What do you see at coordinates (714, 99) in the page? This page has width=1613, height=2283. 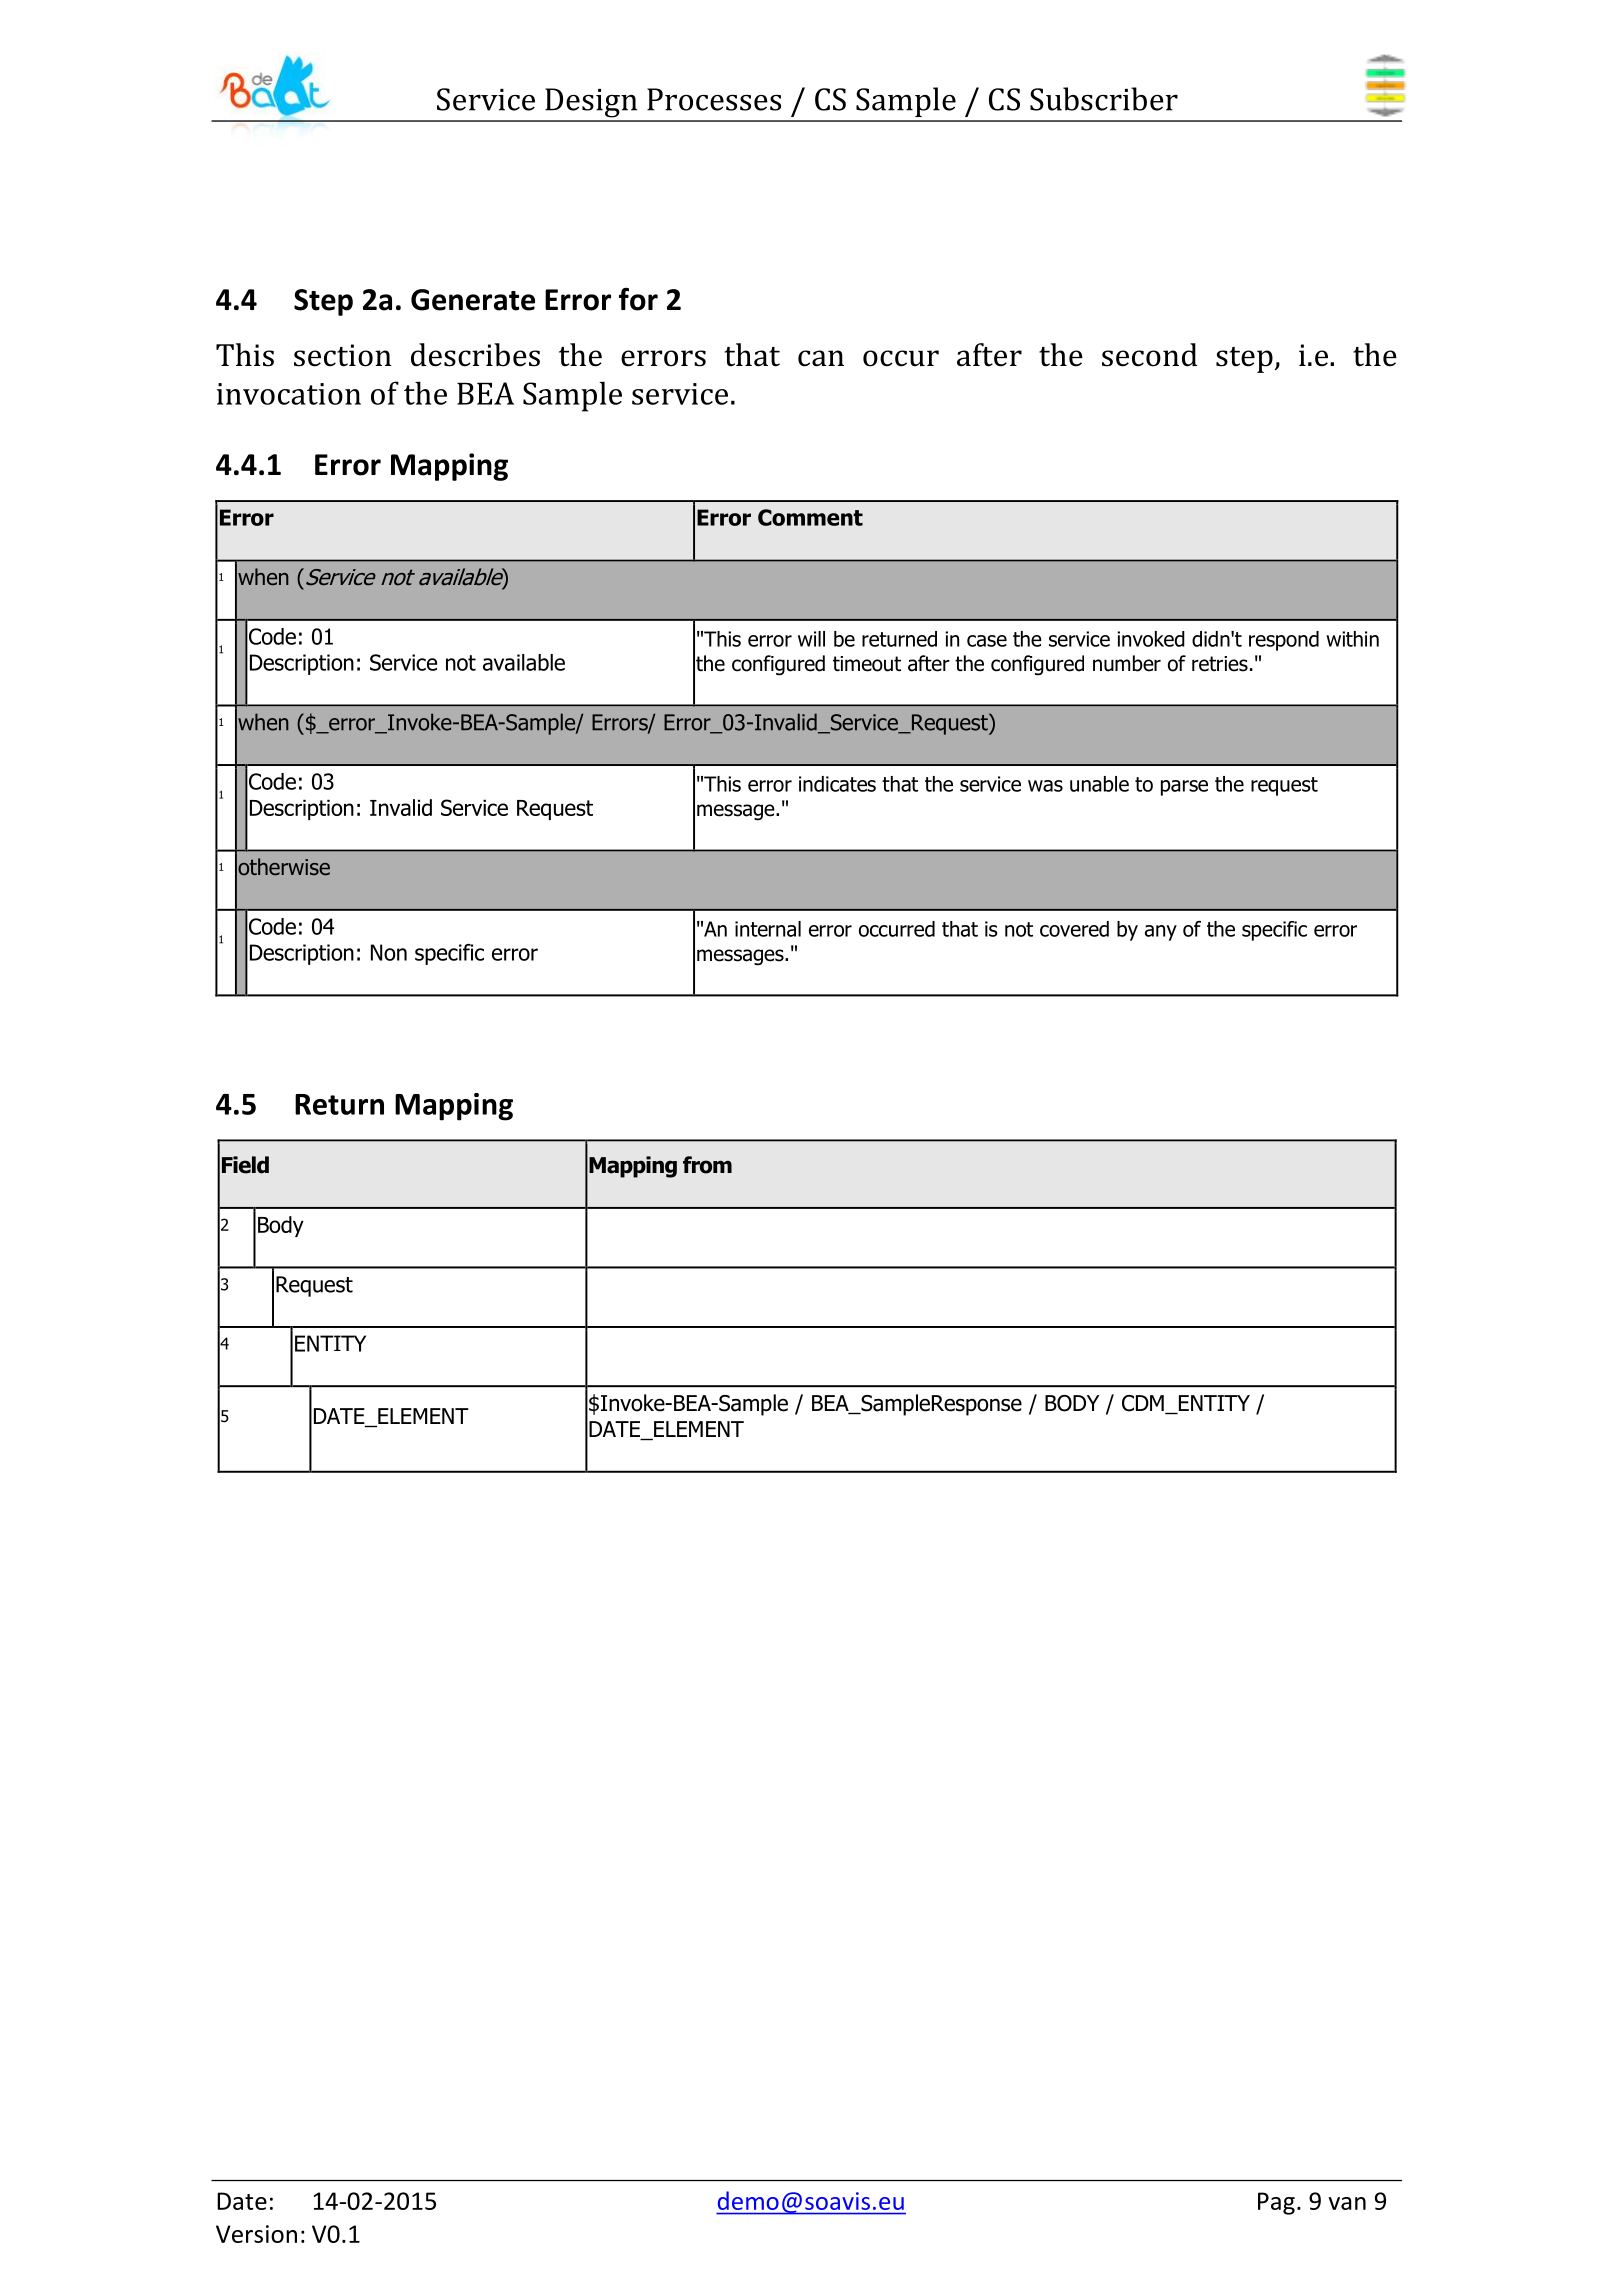 I see `Processes` at bounding box center [714, 99].
